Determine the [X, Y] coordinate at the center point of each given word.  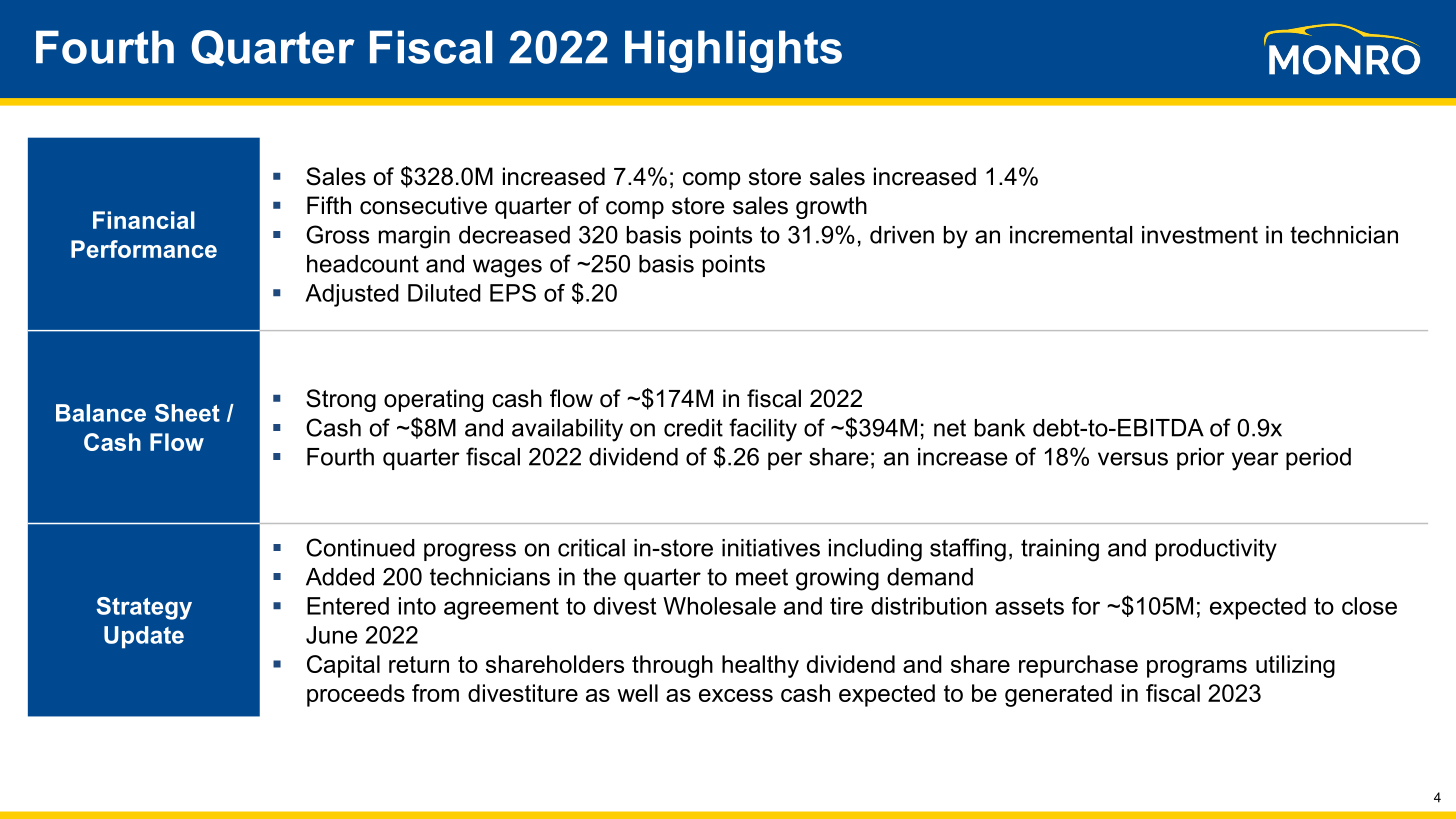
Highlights [733, 51]
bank [1000, 428]
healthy [760, 666]
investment [1200, 235]
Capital [343, 666]
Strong [341, 400]
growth [831, 207]
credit [693, 428]
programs [1197, 669]
